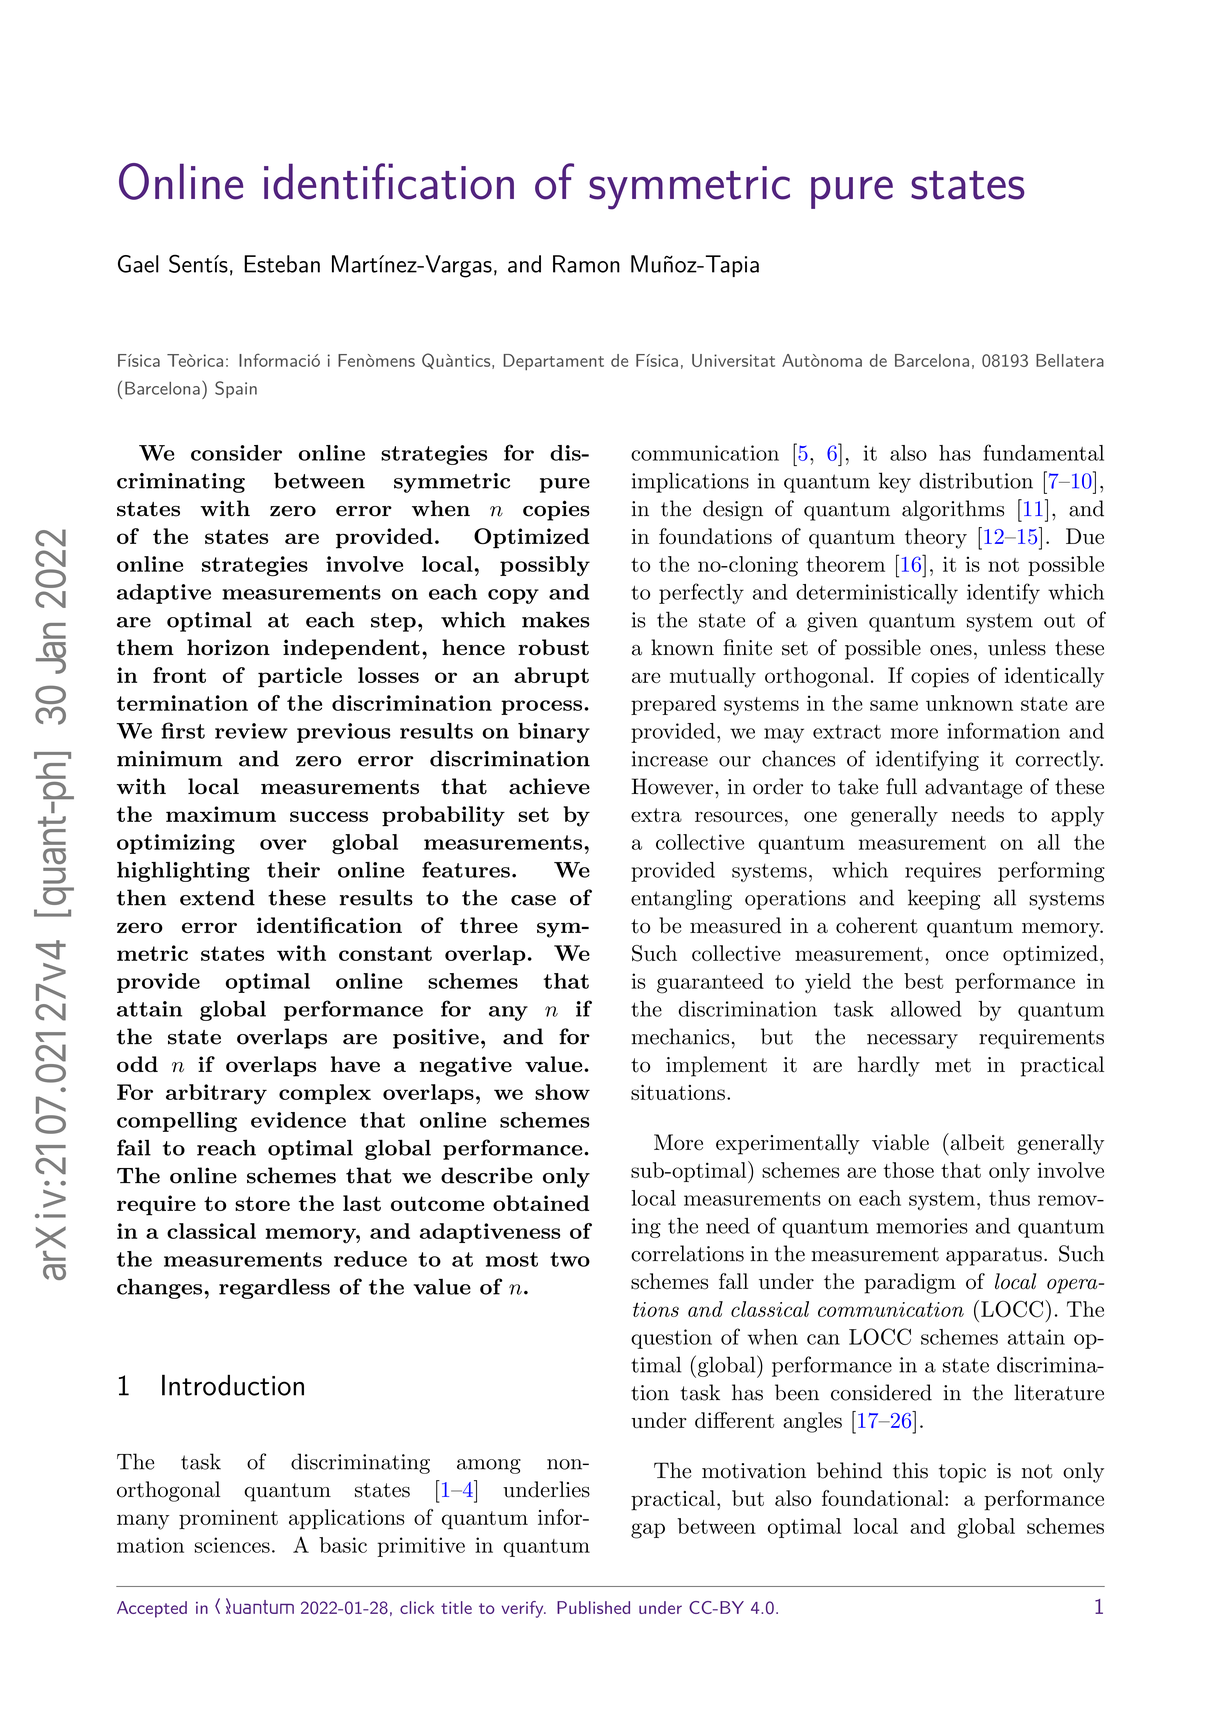  Describe the element at coordinates (586, 264) in the page. I see `Ramon` at that location.
